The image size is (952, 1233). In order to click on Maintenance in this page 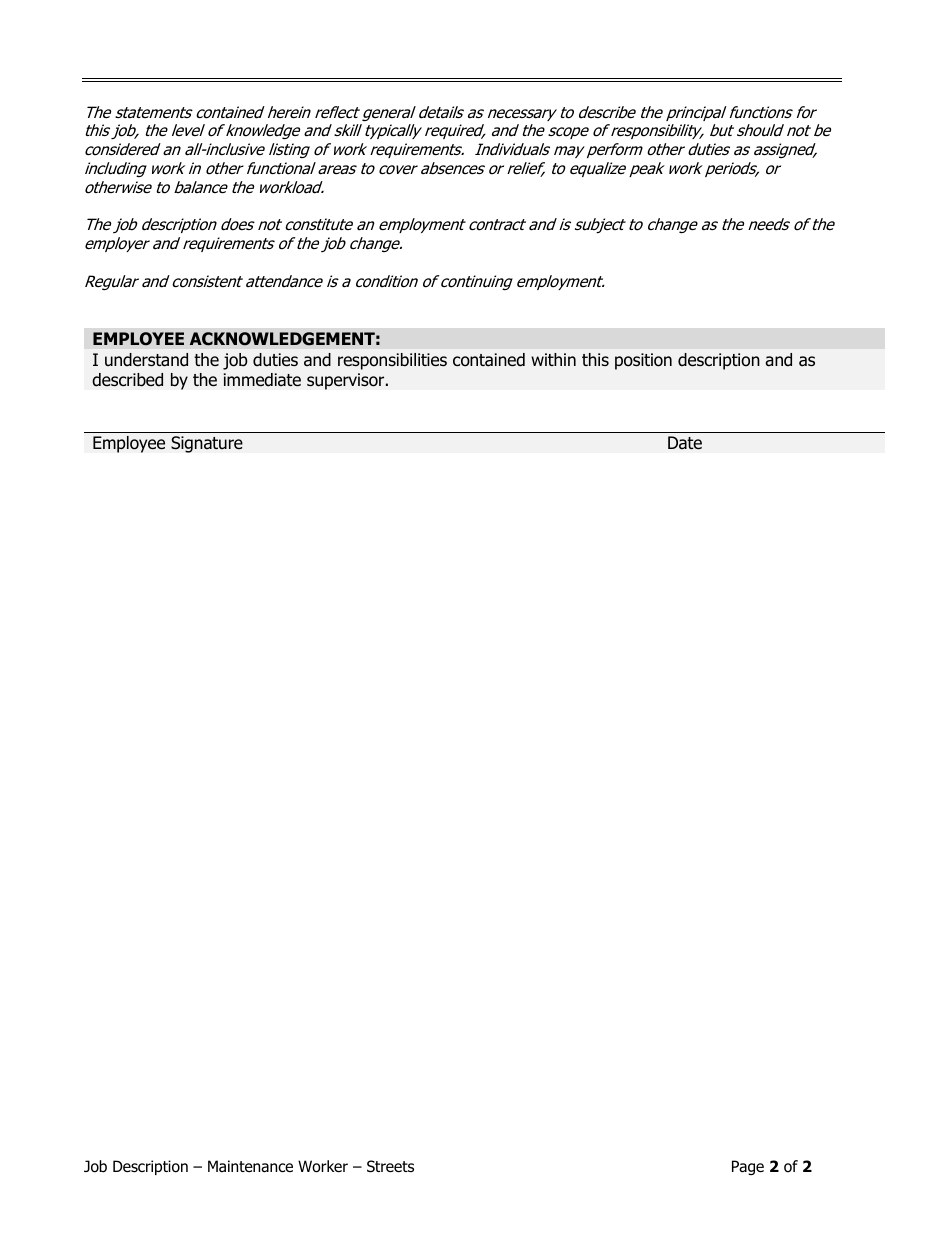, I will do `click(250, 1166)`.
